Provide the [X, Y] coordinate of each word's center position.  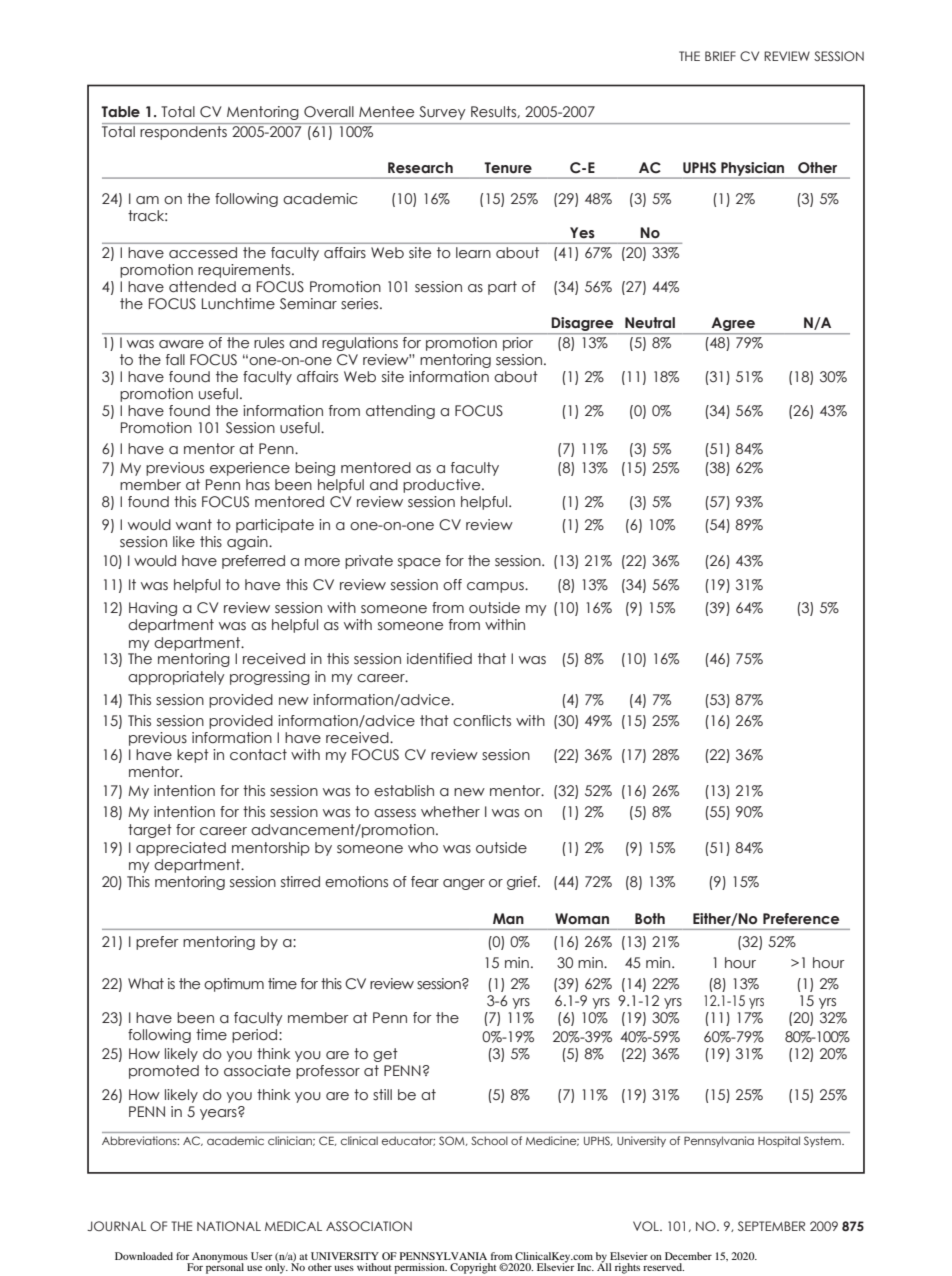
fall [175, 360]
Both [650, 919]
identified [439, 659]
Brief [720, 56]
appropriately [176, 678]
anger [464, 884]
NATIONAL [229, 1226]
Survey [442, 113]
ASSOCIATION [369, 1226]
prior [518, 344]
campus [496, 587]
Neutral [650, 323]
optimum [234, 985]
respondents [183, 133]
